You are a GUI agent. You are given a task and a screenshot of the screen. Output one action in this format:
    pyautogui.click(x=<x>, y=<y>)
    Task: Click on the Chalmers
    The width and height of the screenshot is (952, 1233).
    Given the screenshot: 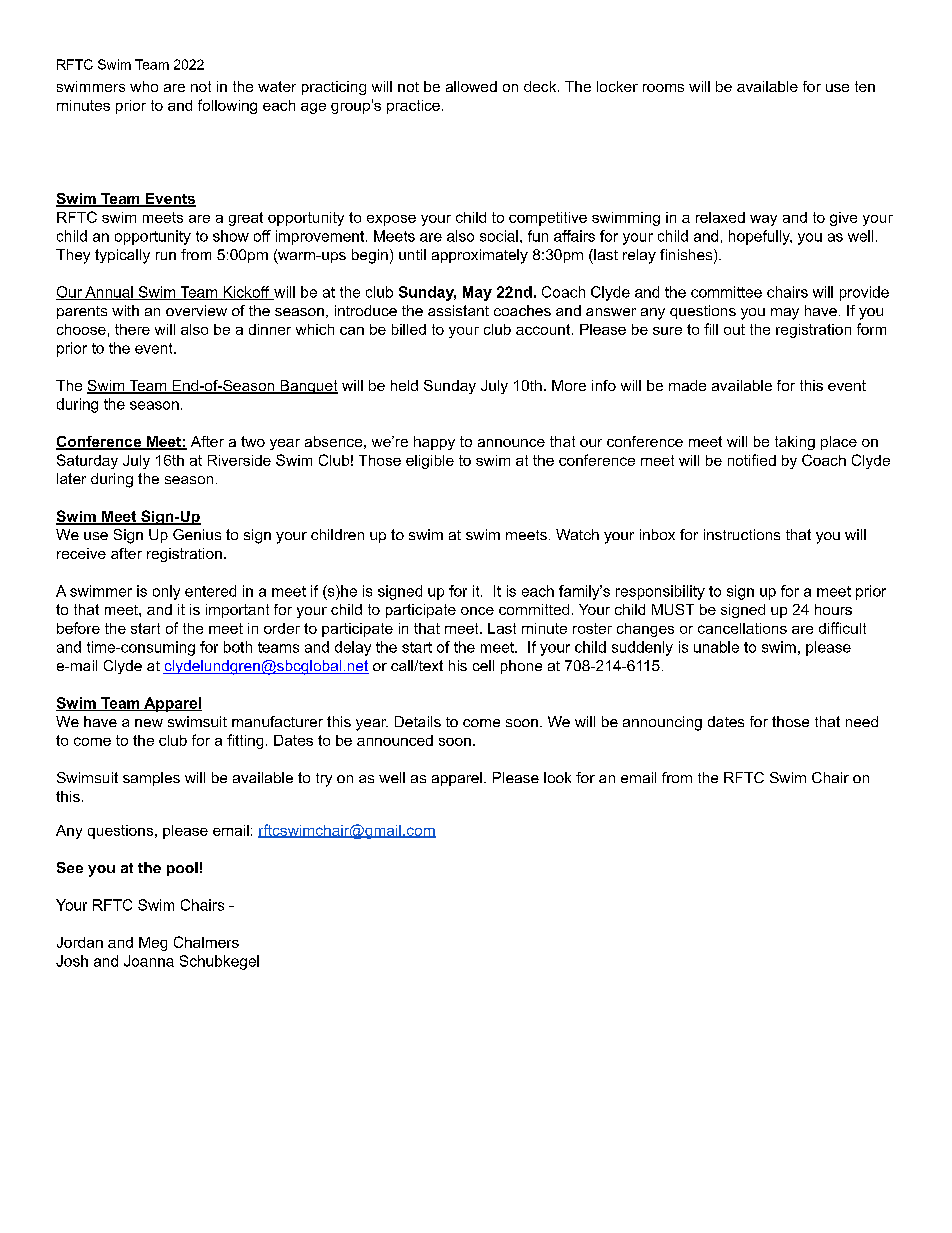 What is the action you would take?
    pyautogui.click(x=206, y=942)
